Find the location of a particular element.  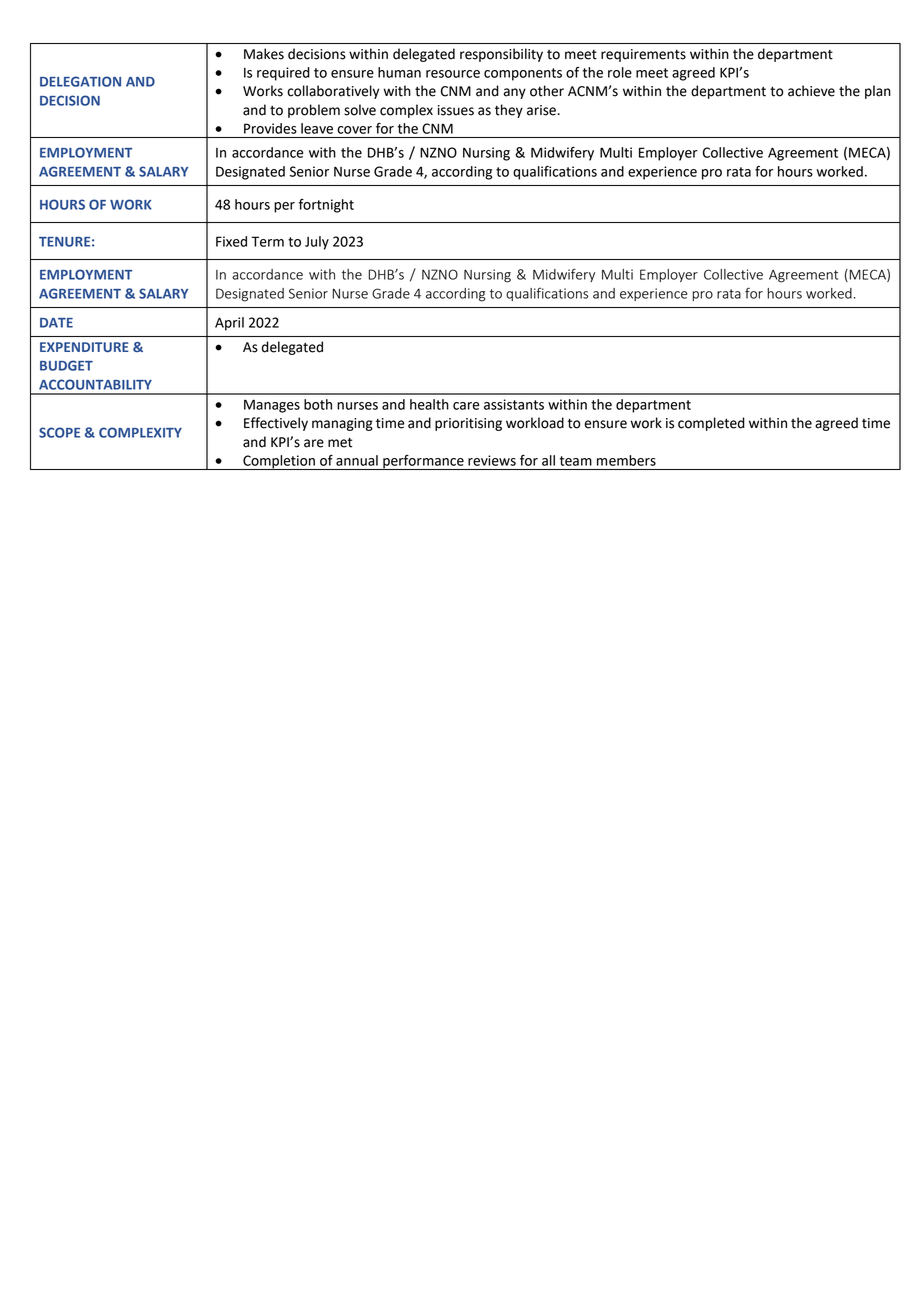

SCOPE is located at coordinates (59, 432).
